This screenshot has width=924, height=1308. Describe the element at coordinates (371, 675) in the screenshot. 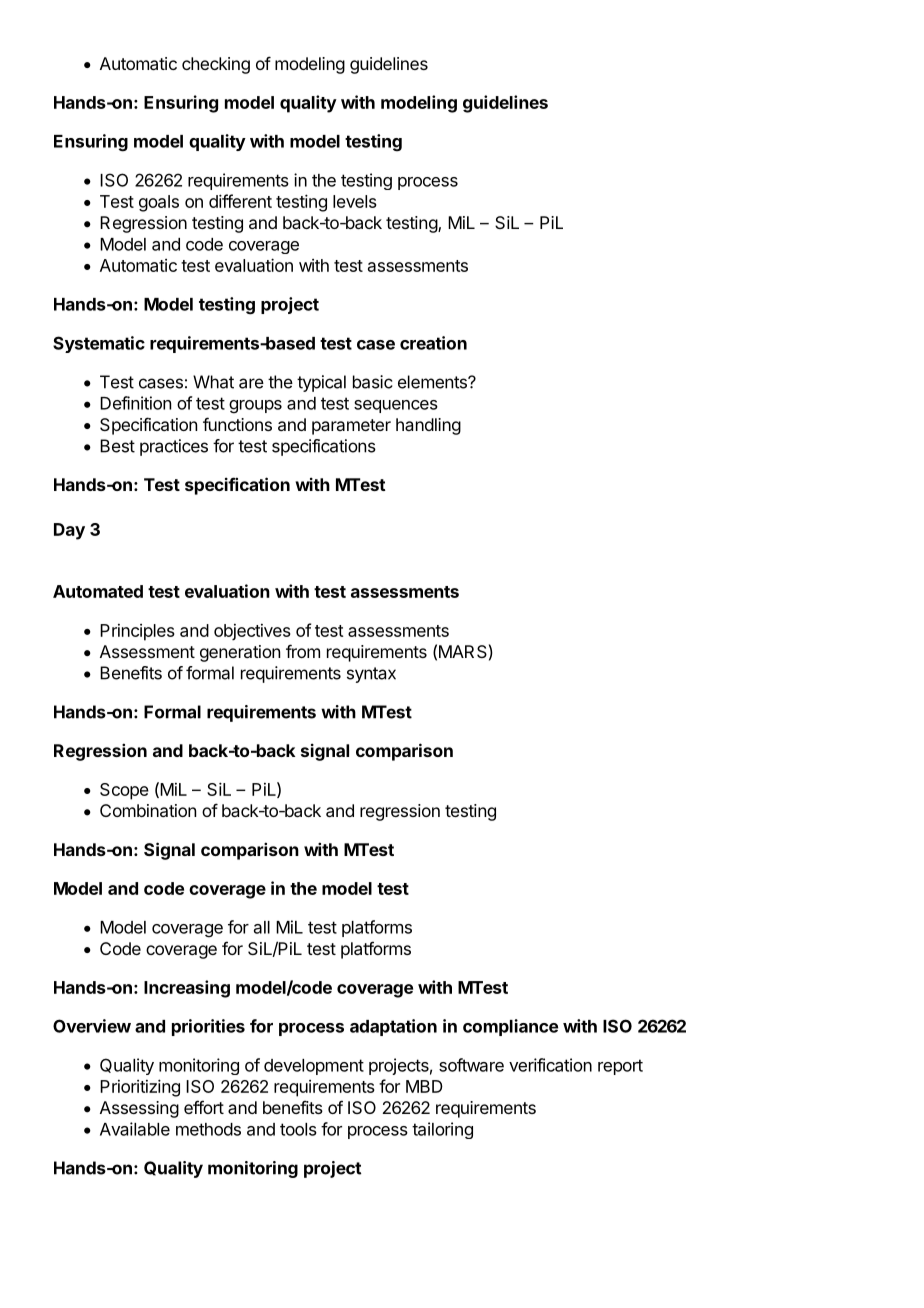

I see `syntax` at that location.
